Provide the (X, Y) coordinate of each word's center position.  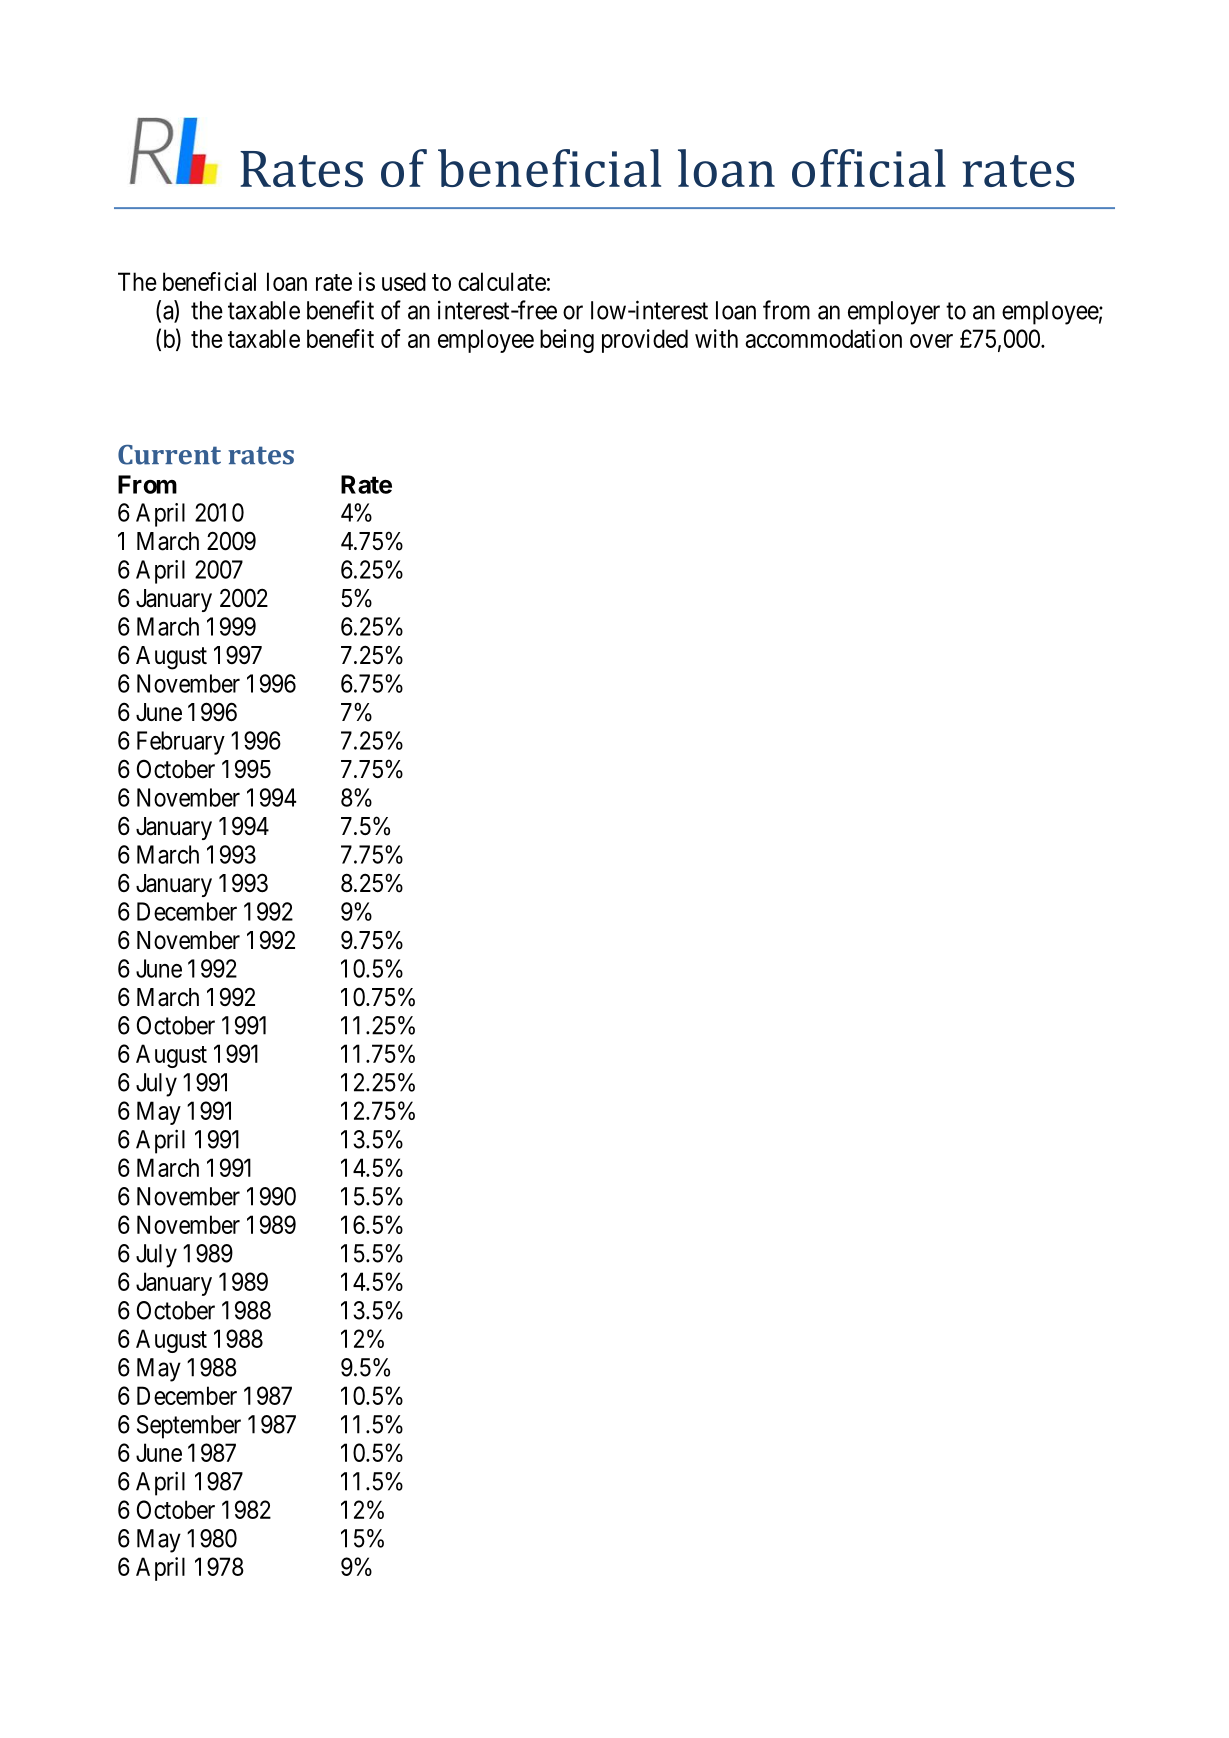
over (931, 341)
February (181, 743)
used (404, 281)
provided (645, 341)
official (869, 168)
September (189, 1427)
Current (169, 455)
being (567, 341)
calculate (502, 281)
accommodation (824, 338)
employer (894, 313)
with (716, 338)
